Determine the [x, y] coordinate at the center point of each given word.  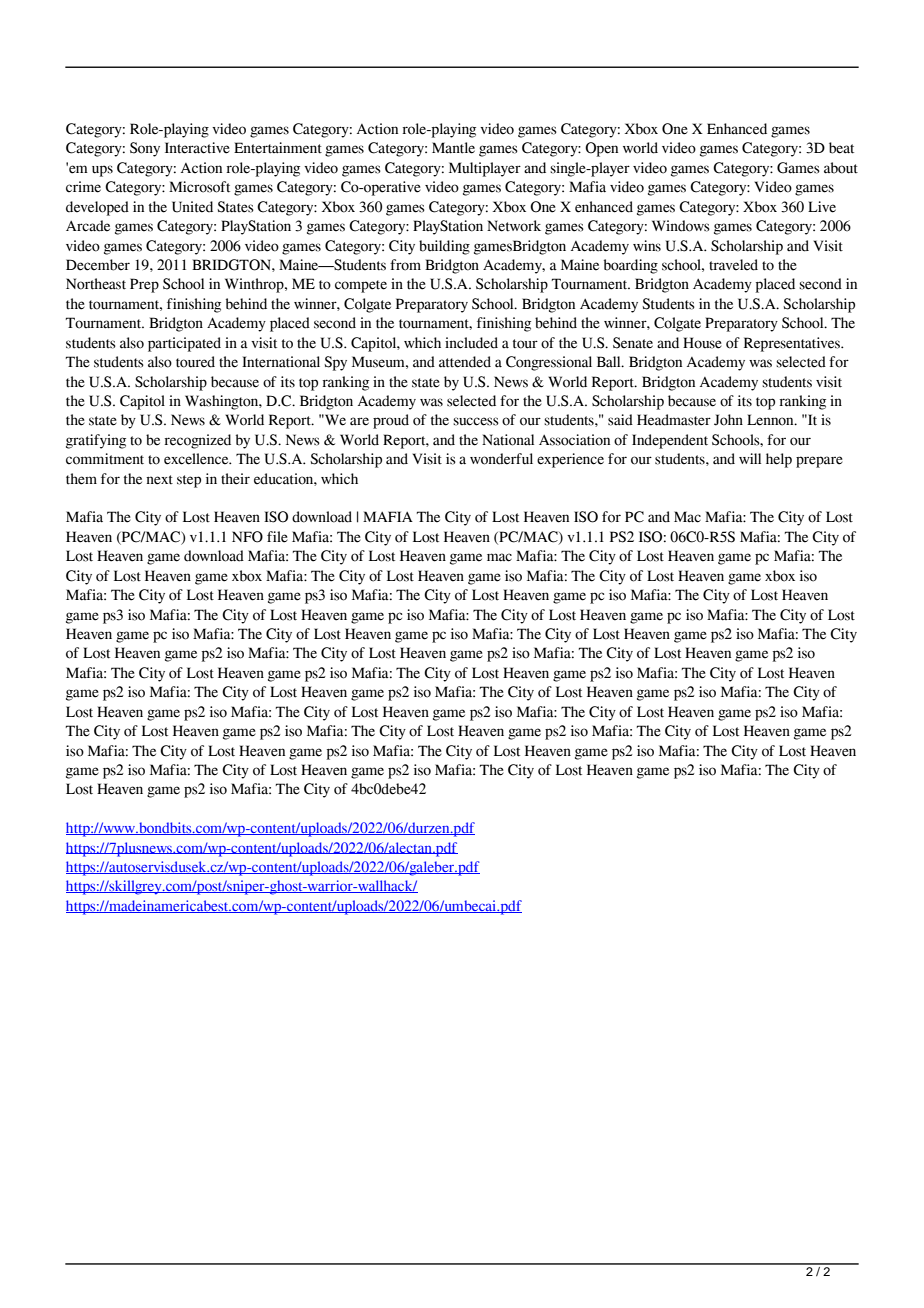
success [476, 421]
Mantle [453, 148]
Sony [145, 149]
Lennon [771, 420]
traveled [733, 265]
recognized [197, 441]
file [277, 537]
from [405, 265]
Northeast [96, 284]
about [841, 168]
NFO [247, 537]
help [779, 460]
